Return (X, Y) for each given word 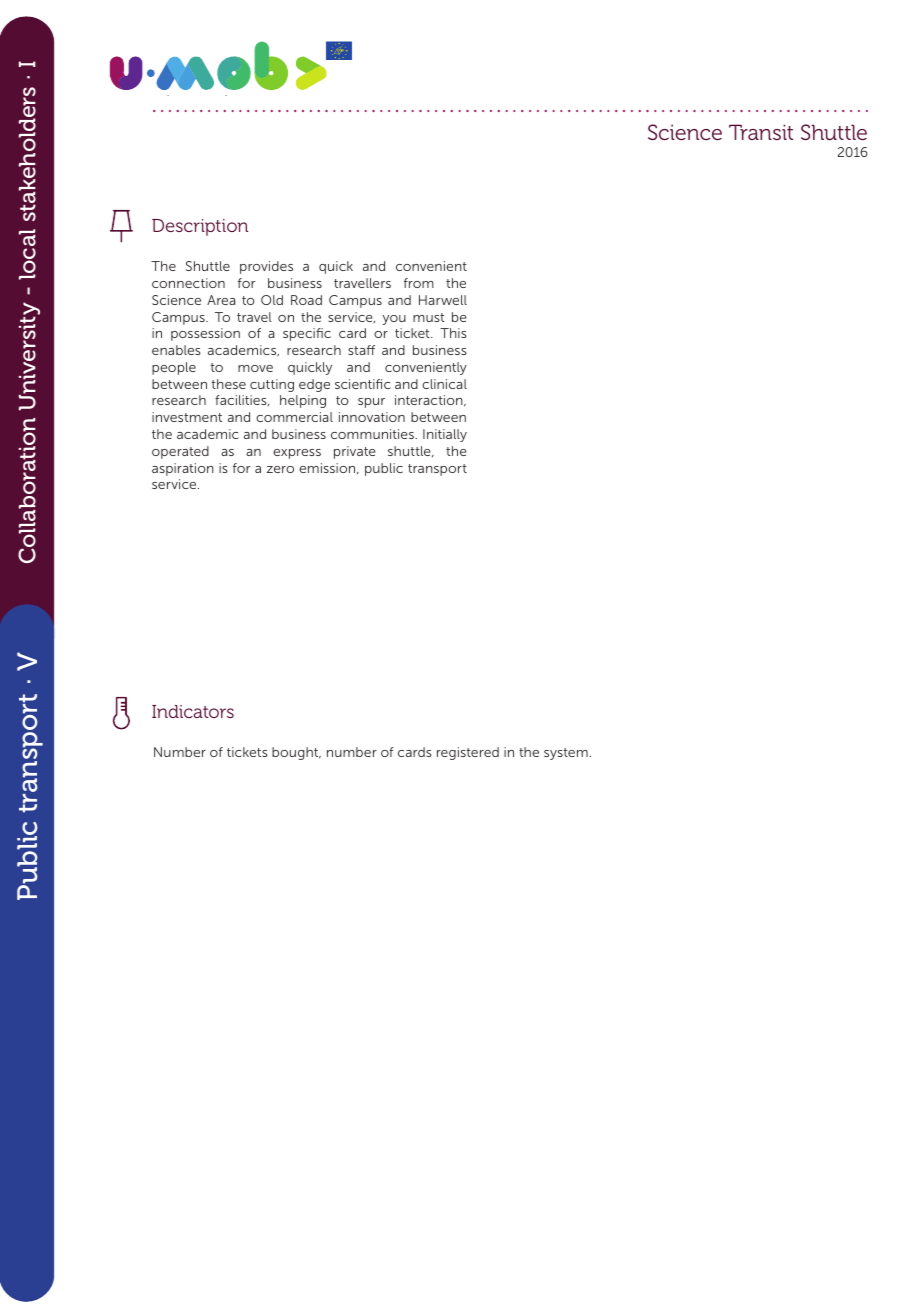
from (419, 283)
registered (468, 753)
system (566, 754)
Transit (761, 132)
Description (200, 227)
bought (296, 753)
